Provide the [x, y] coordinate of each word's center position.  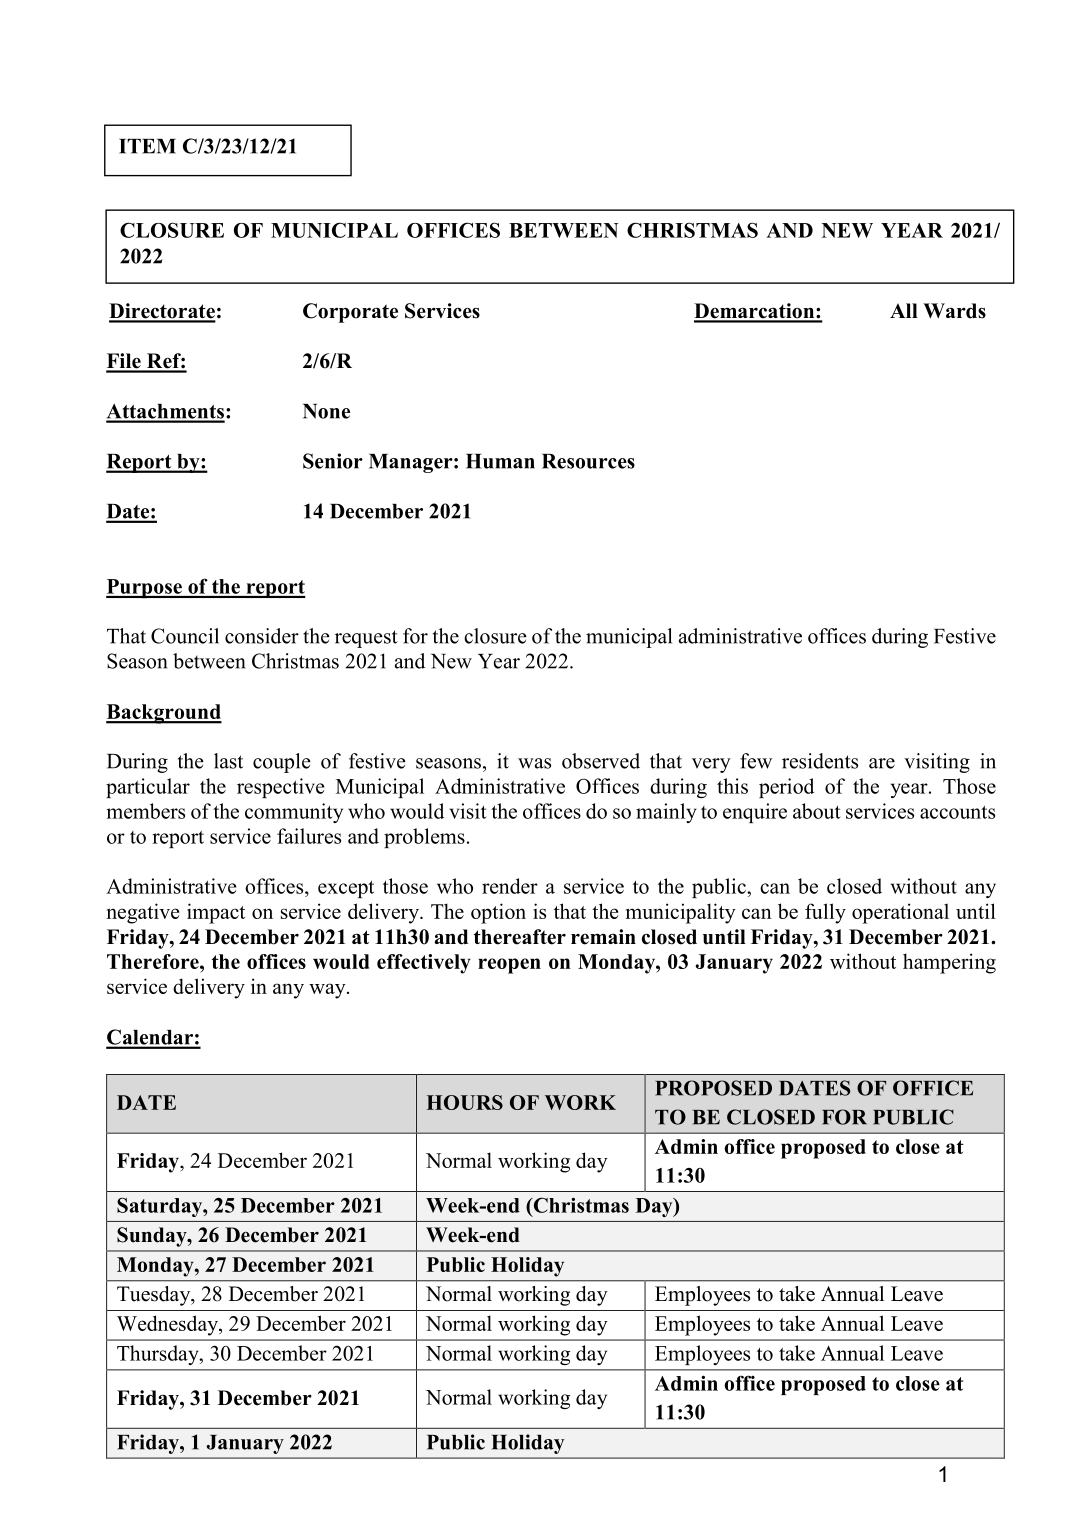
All [904, 310]
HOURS [465, 1102]
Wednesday [168, 1325]
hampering [949, 963]
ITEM [147, 146]
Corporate [350, 313]
